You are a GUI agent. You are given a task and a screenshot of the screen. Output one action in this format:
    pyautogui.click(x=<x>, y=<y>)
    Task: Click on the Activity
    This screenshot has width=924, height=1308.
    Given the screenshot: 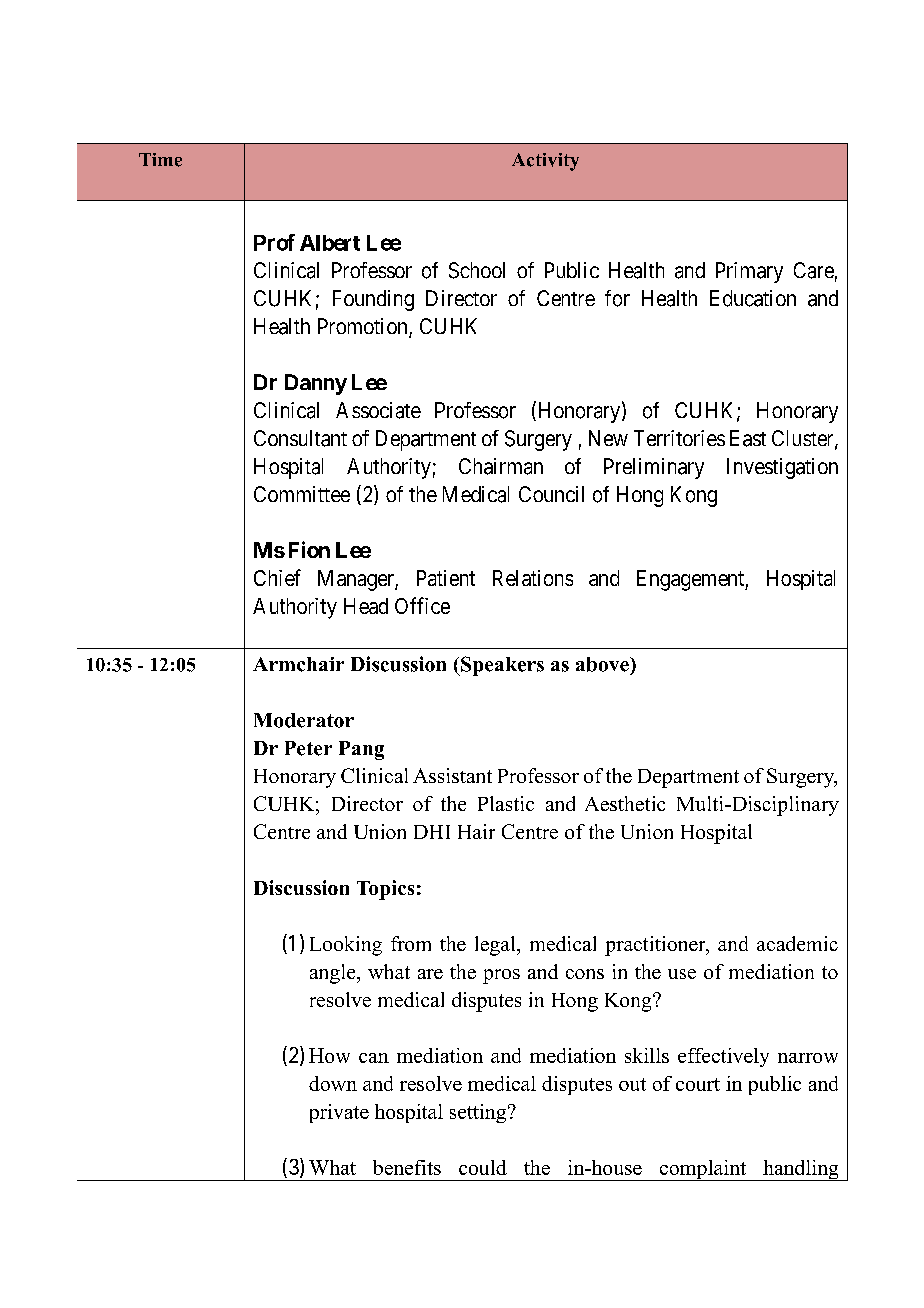 What is the action you would take?
    pyautogui.click(x=545, y=162)
